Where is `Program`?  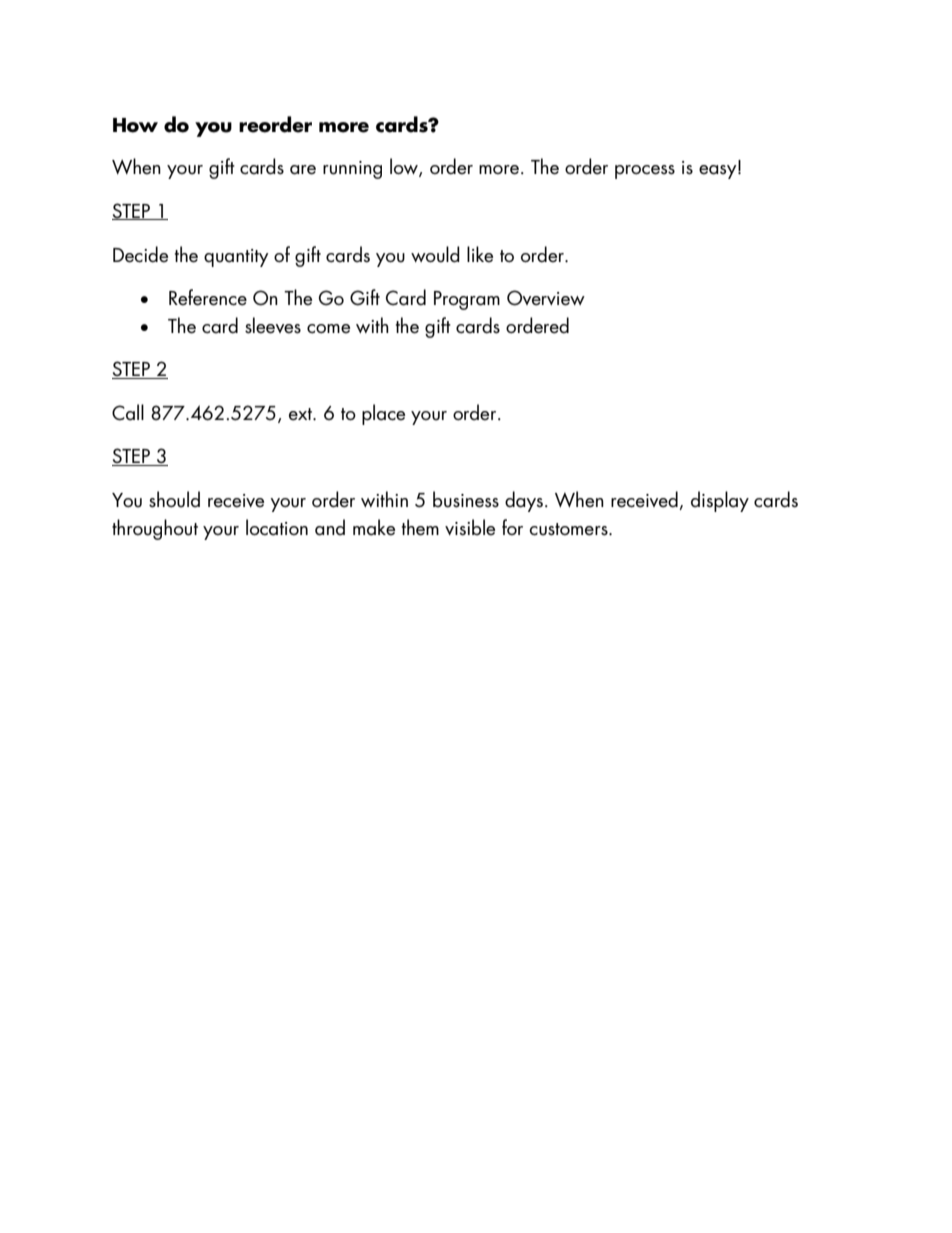 Program is located at coordinates (467, 300).
